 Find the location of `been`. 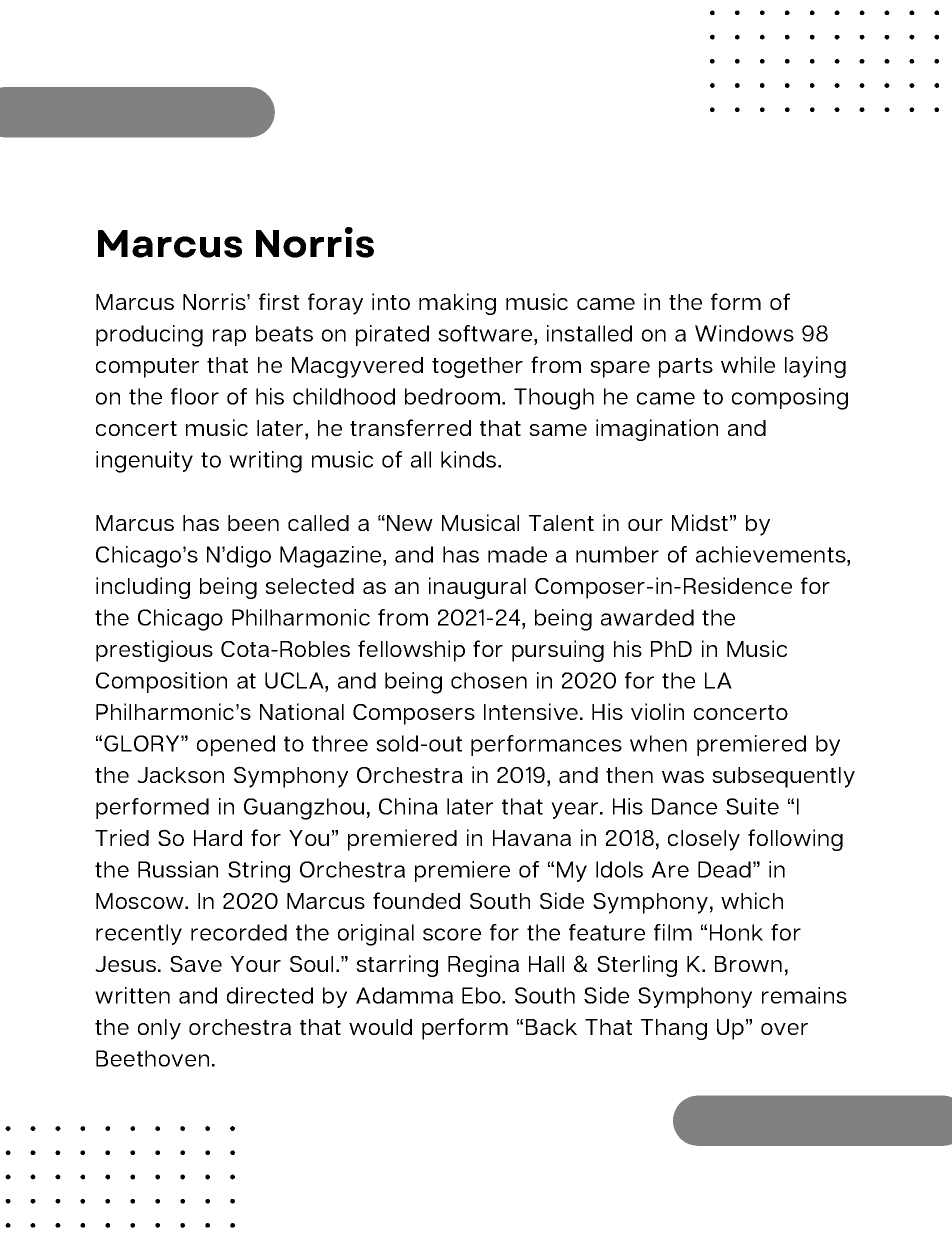

been is located at coordinates (253, 523).
